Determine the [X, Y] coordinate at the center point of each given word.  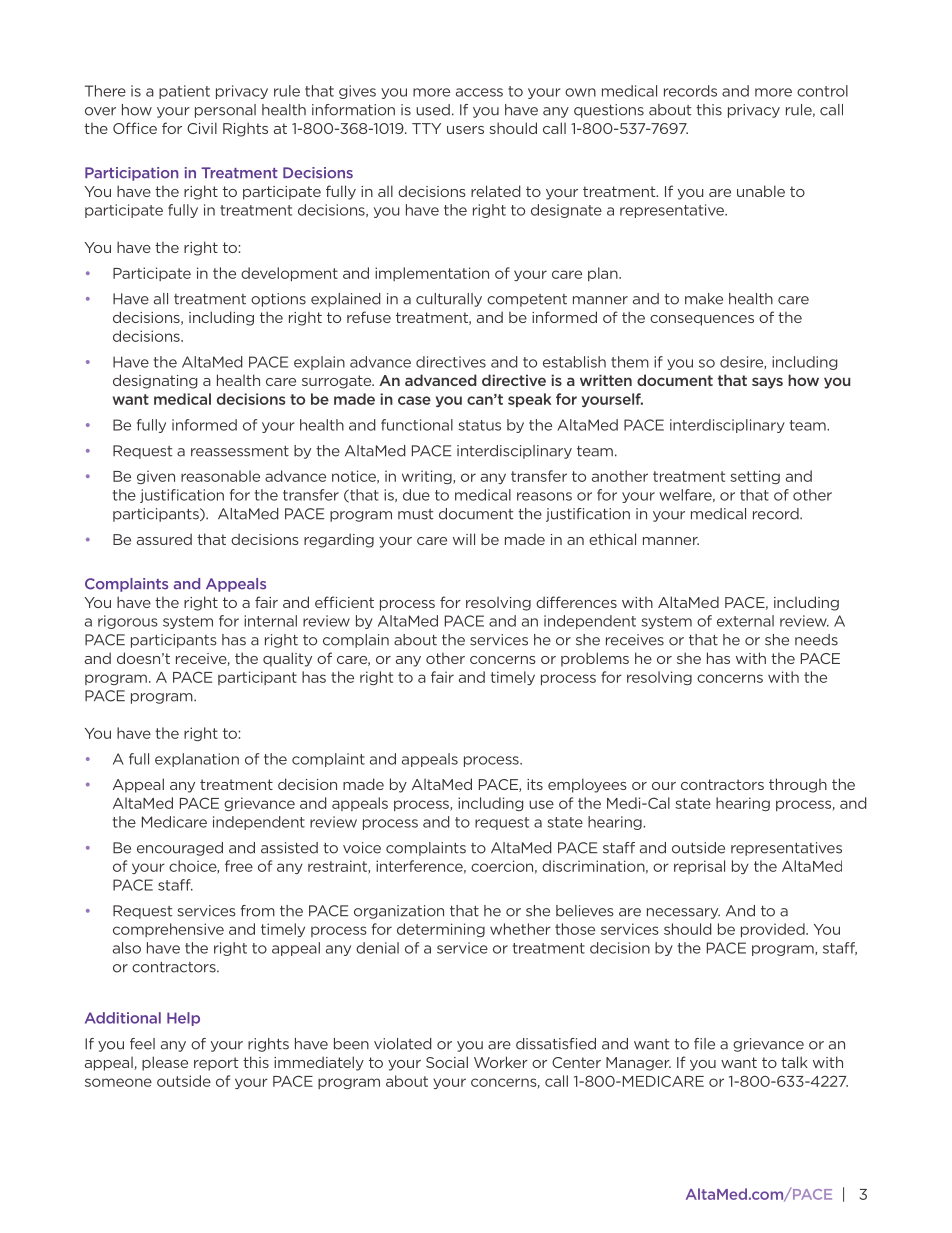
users [465, 130]
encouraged [180, 849]
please [165, 1063]
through [798, 785]
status [479, 425]
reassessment [240, 451]
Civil [202, 128]
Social [447, 1062]
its [535, 784]
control [822, 91]
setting [755, 477]
